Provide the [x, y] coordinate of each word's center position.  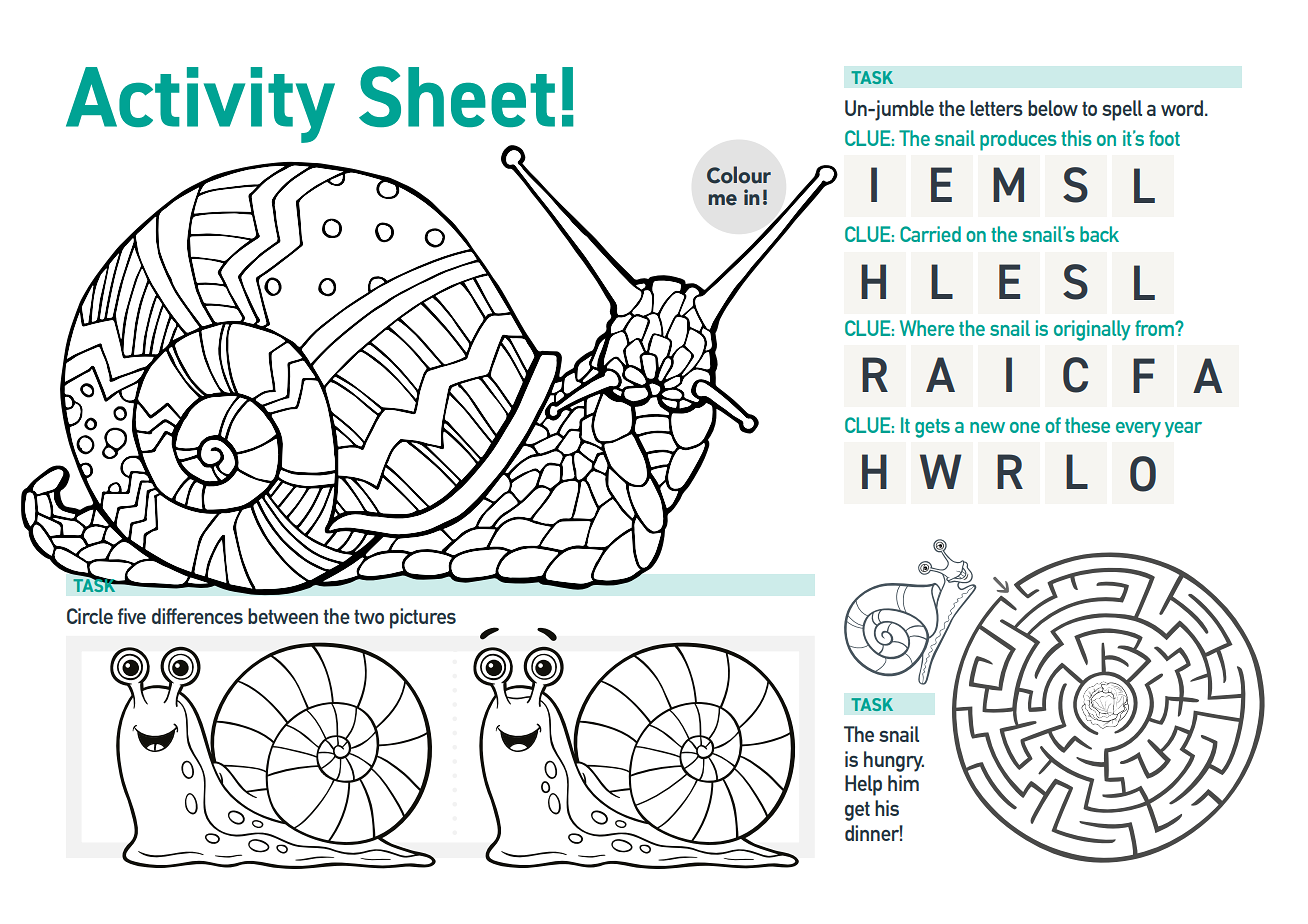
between [283, 616]
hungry [894, 761]
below [1053, 108]
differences [197, 616]
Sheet [457, 96]
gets [932, 428]
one [1025, 427]
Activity [200, 105]
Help [863, 785]
